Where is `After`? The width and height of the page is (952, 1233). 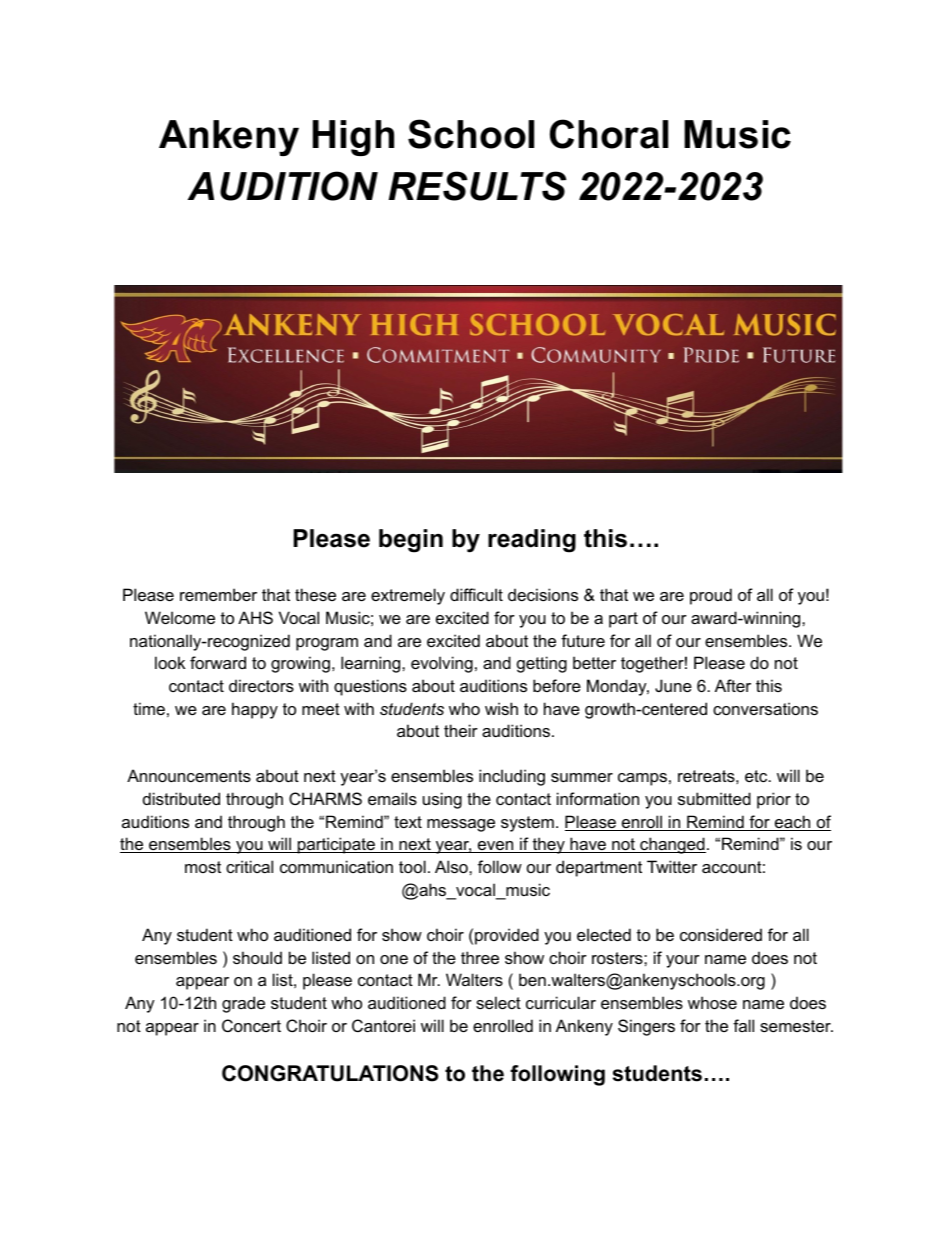
After is located at coordinates (733, 685).
